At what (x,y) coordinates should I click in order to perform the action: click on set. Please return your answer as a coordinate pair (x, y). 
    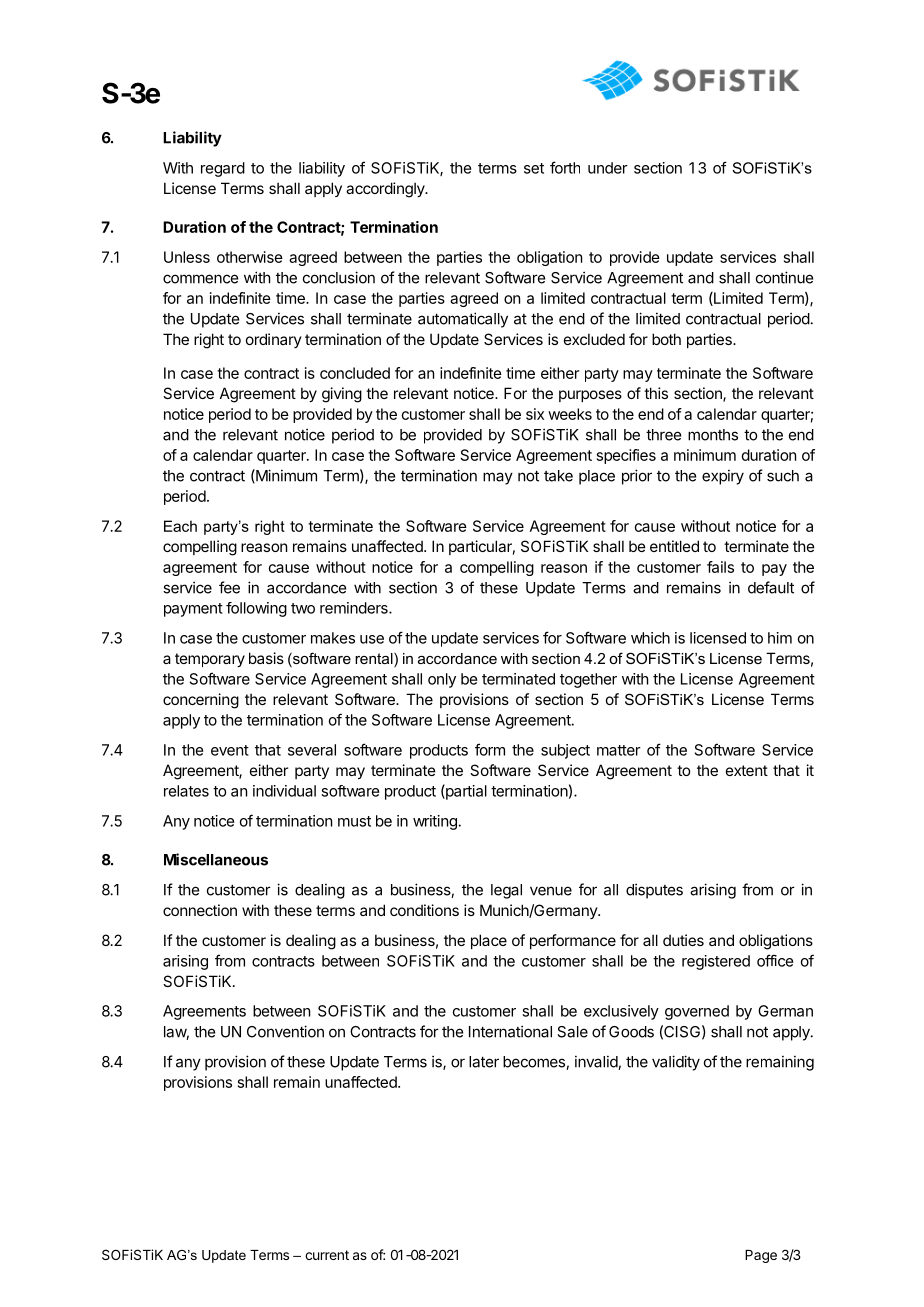
    Looking at the image, I should click on (534, 168).
